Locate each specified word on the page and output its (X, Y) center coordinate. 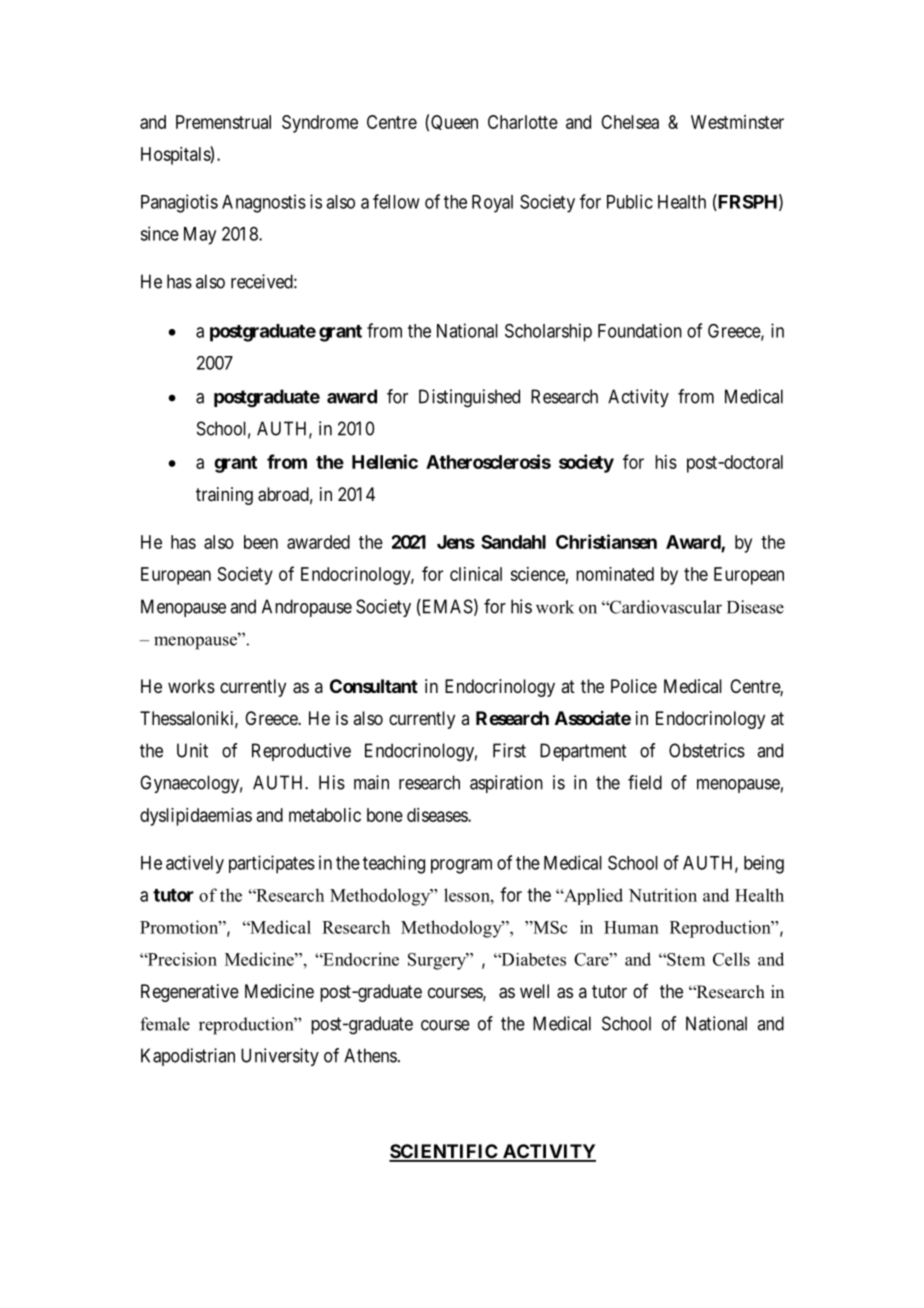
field (645, 782)
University (280, 1057)
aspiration (506, 784)
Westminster (737, 122)
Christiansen (606, 541)
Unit (192, 750)
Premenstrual (223, 122)
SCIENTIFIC (444, 1152)
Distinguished (469, 398)
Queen (454, 122)
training (224, 496)
